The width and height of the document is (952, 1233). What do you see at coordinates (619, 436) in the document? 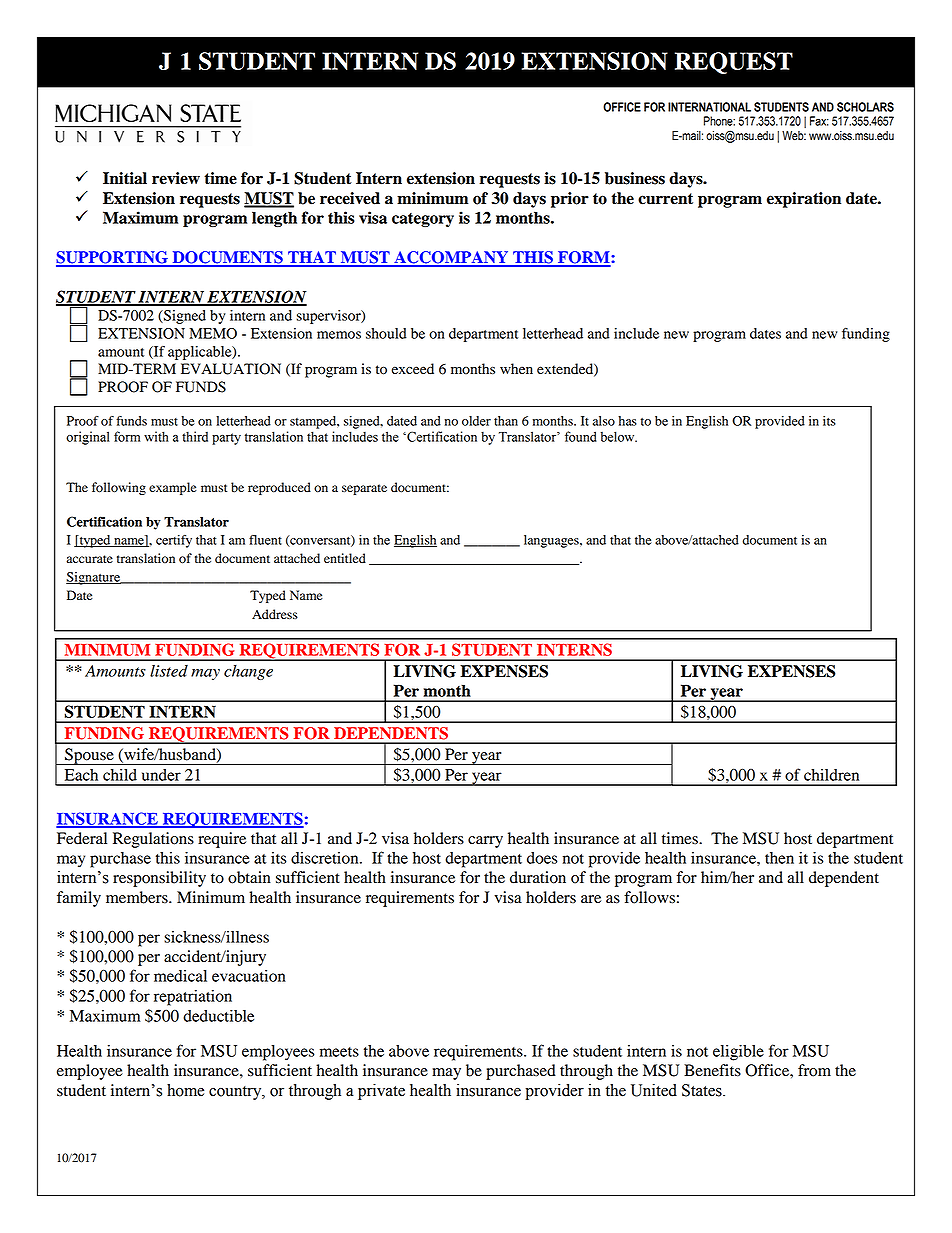
I see `below` at bounding box center [619, 436].
